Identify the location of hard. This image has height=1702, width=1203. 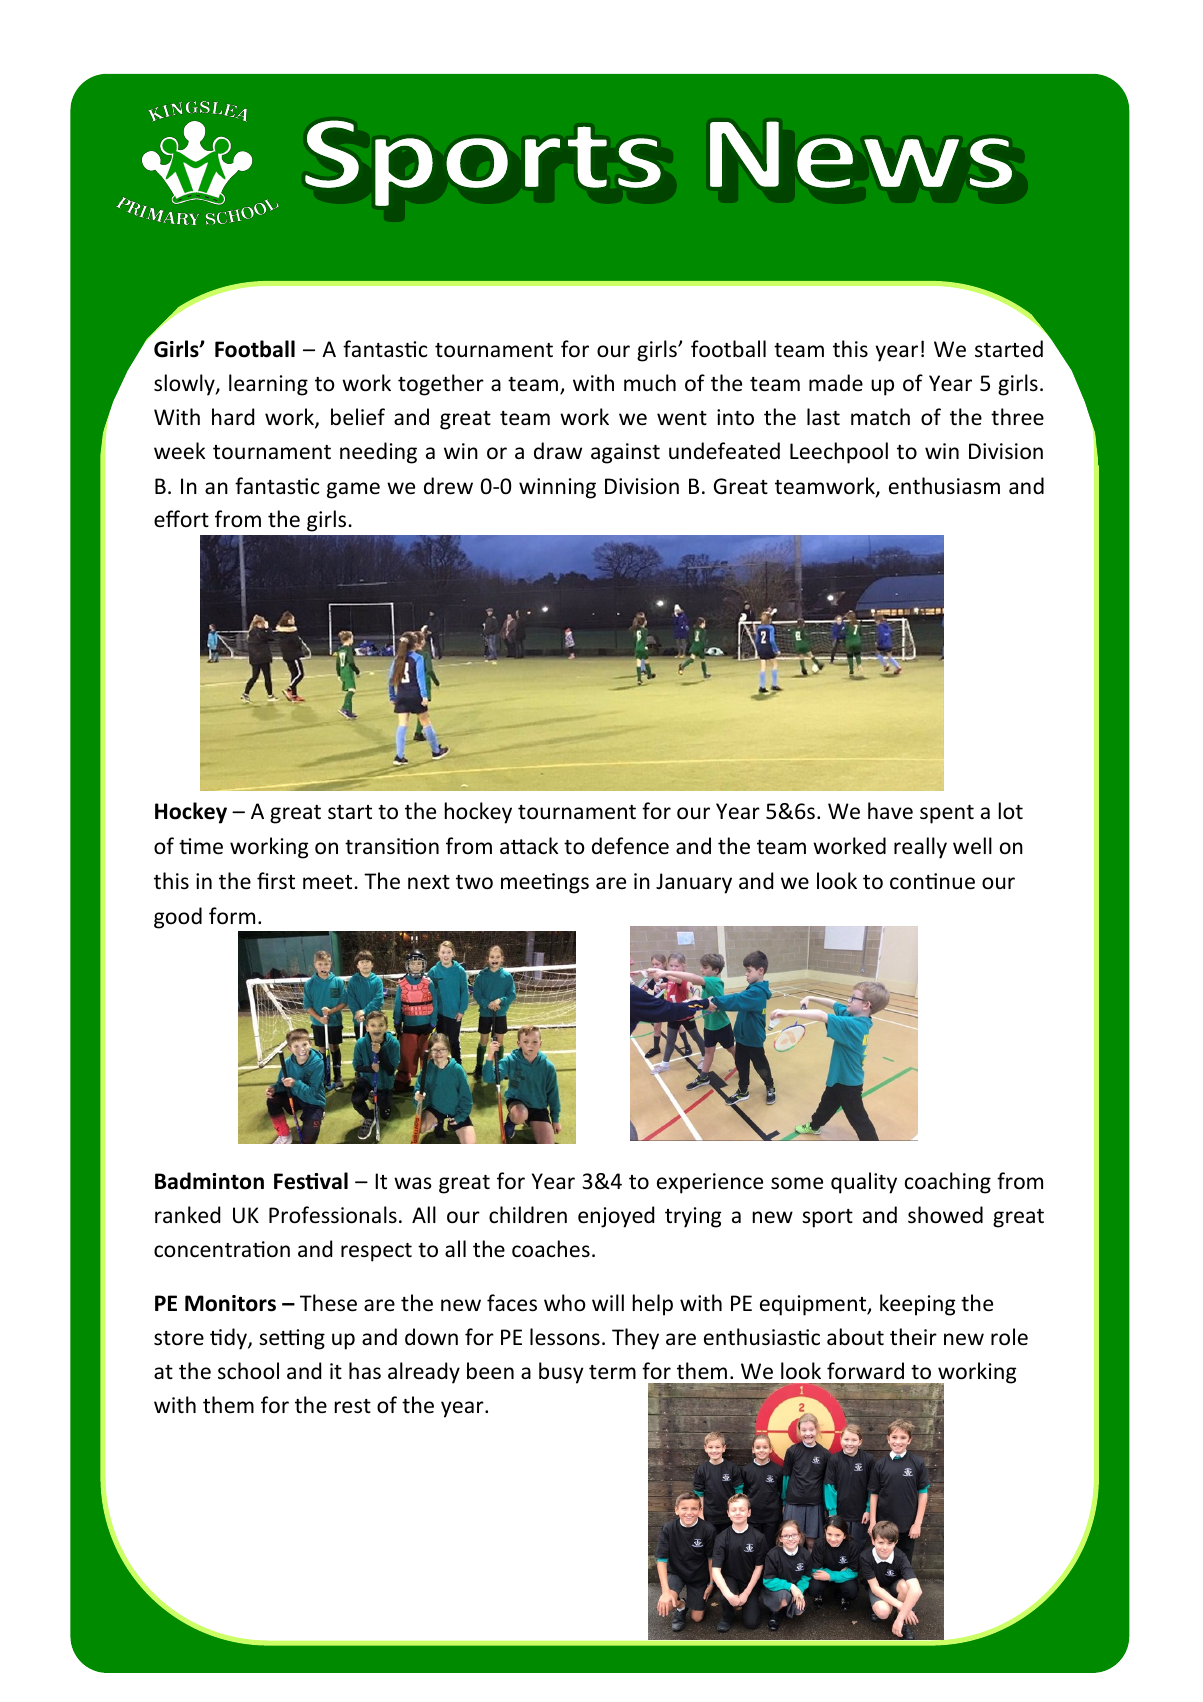
(233, 416).
